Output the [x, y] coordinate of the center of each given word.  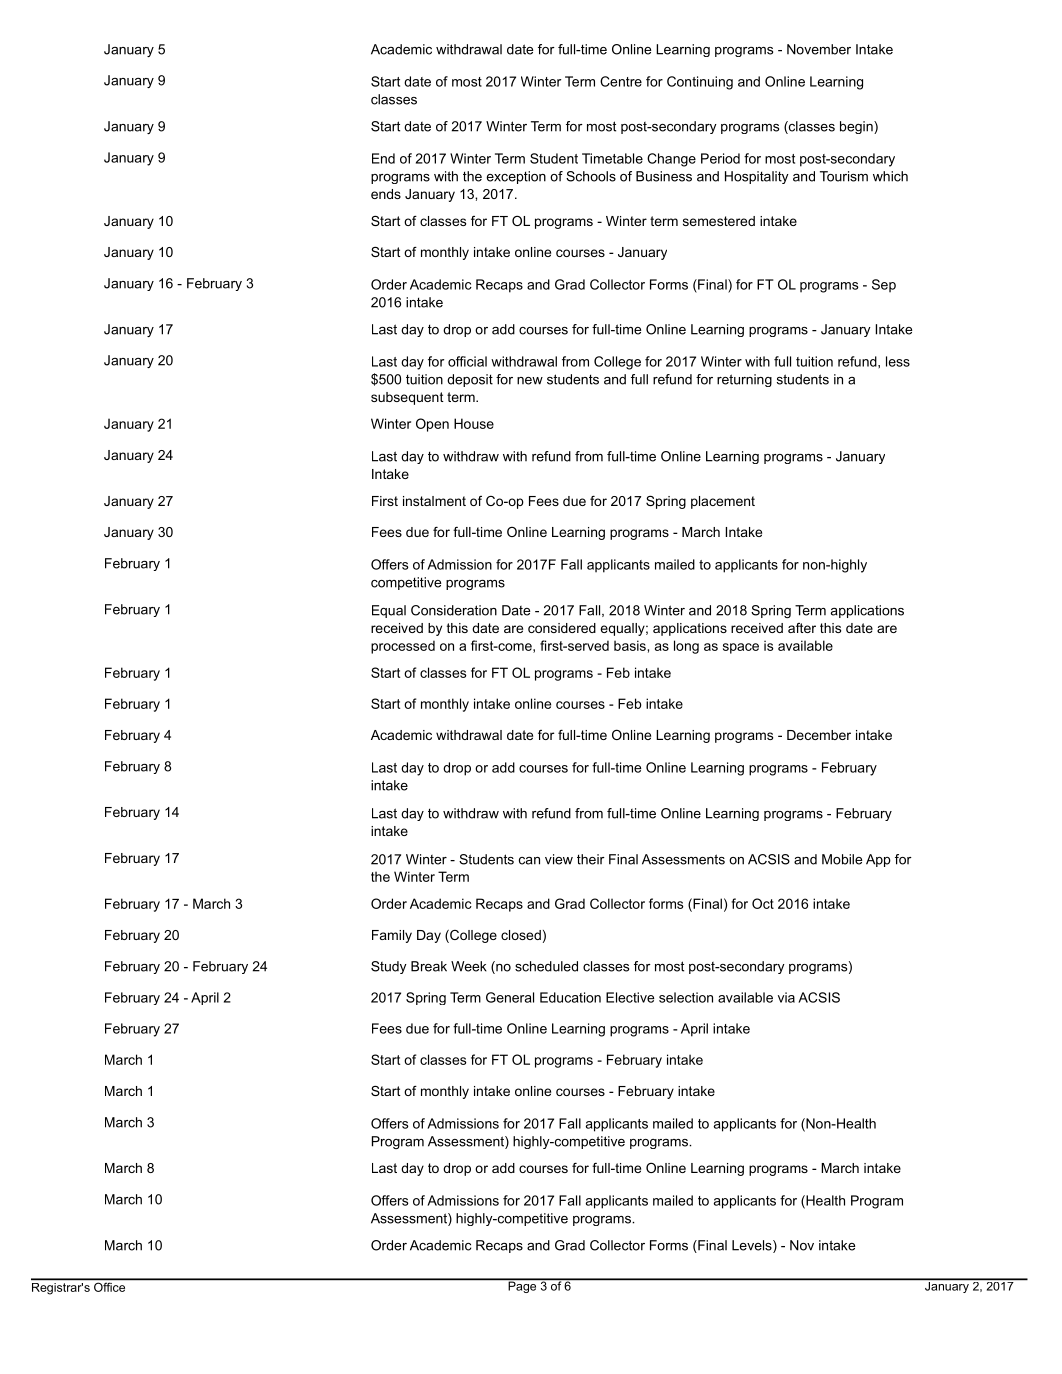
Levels [753, 1246]
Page [522, 1286]
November [819, 49]
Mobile [842, 859]
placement [723, 502]
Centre [621, 81]
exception [516, 177]
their [591, 859]
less [898, 361]
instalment [434, 501]
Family [392, 936]
